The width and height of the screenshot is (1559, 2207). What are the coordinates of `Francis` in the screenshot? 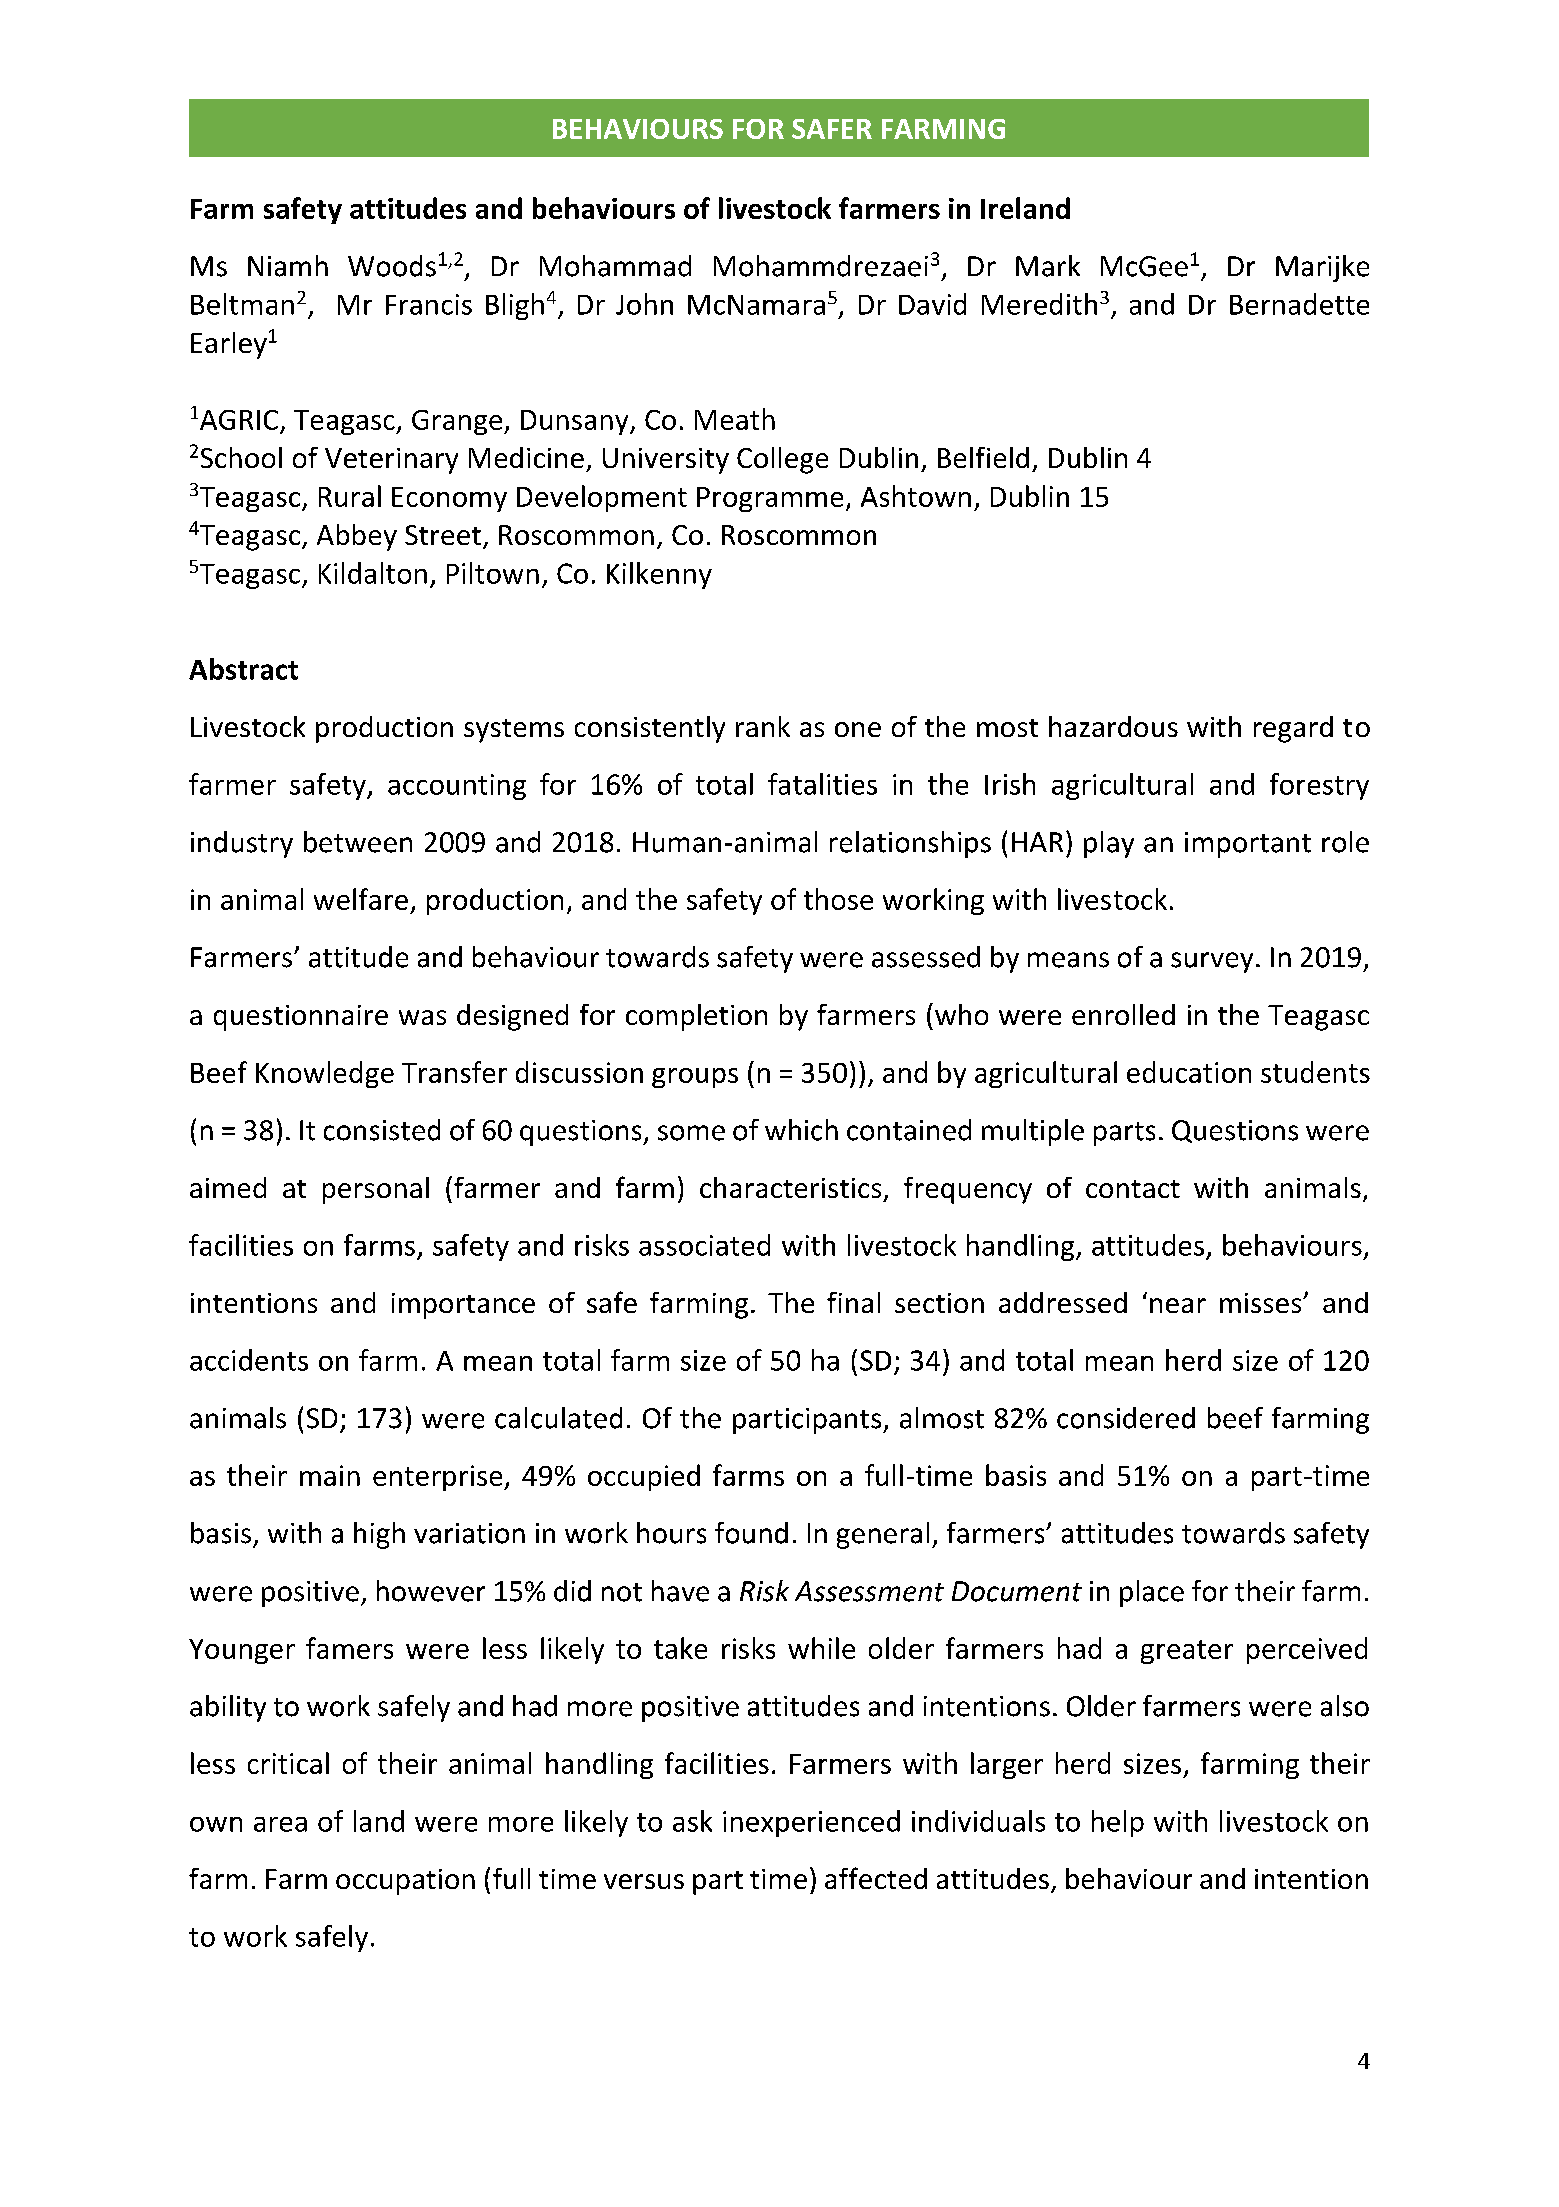 It's located at (429, 304).
